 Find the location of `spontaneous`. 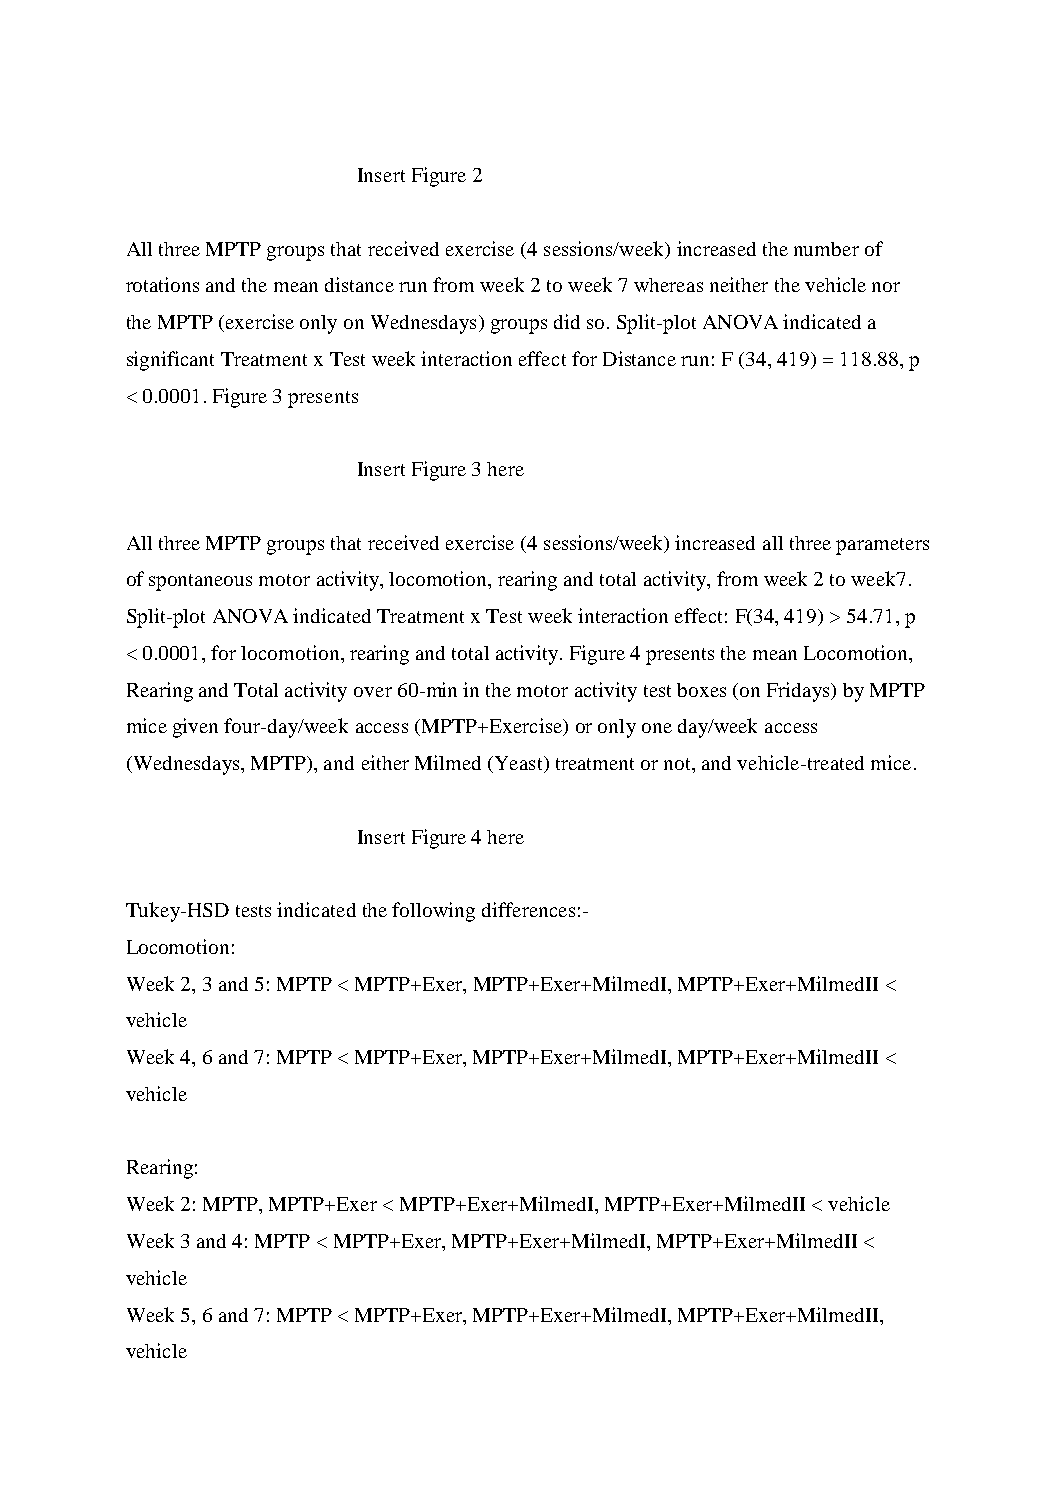

spontaneous is located at coordinates (200, 582).
